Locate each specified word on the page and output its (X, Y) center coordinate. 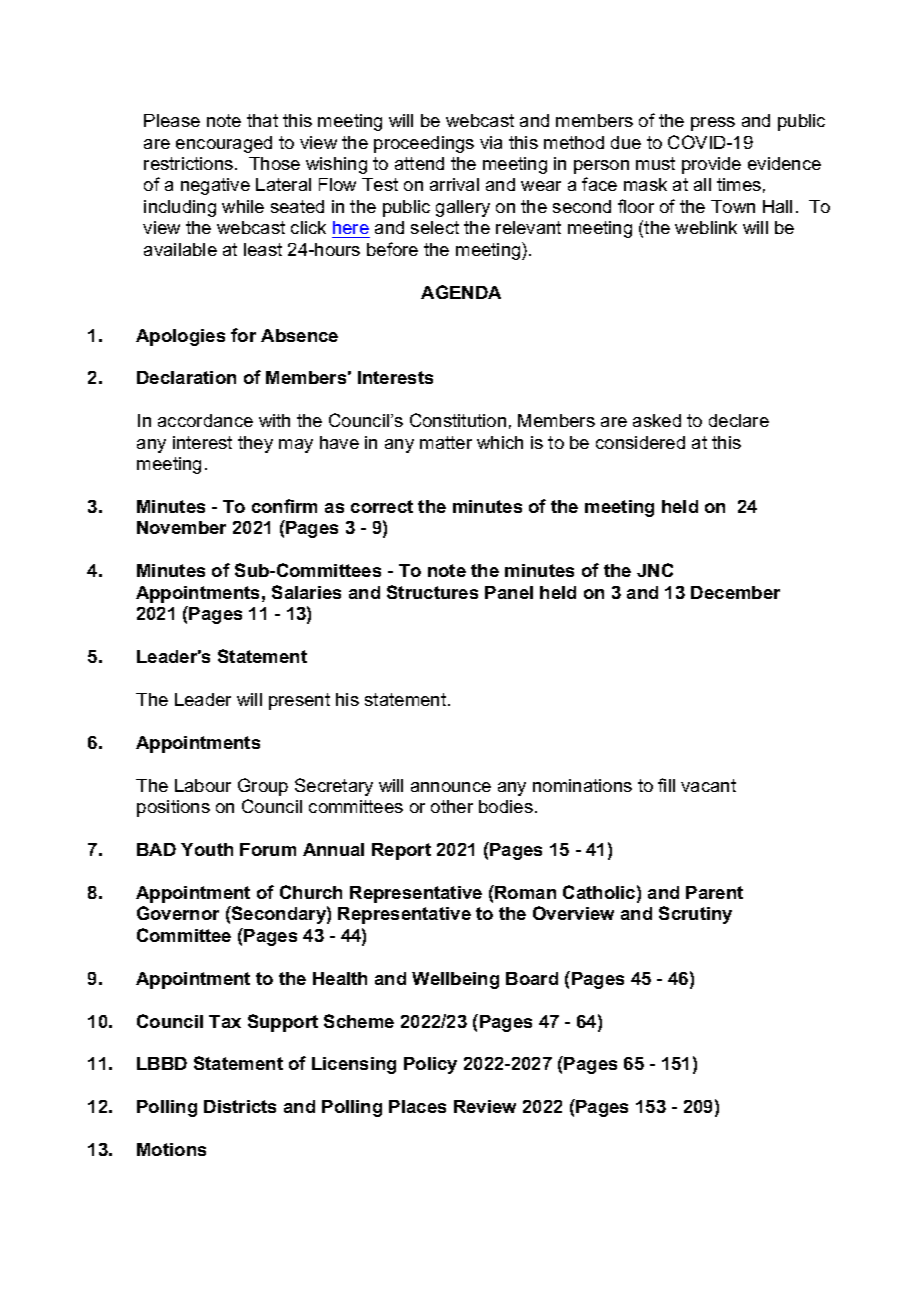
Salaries (306, 592)
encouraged (224, 144)
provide (711, 165)
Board (532, 978)
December (735, 592)
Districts (240, 1106)
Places (417, 1106)
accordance (205, 420)
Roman (524, 892)
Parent (714, 892)
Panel (509, 592)
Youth (207, 849)
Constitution (458, 420)
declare (739, 420)
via (491, 142)
